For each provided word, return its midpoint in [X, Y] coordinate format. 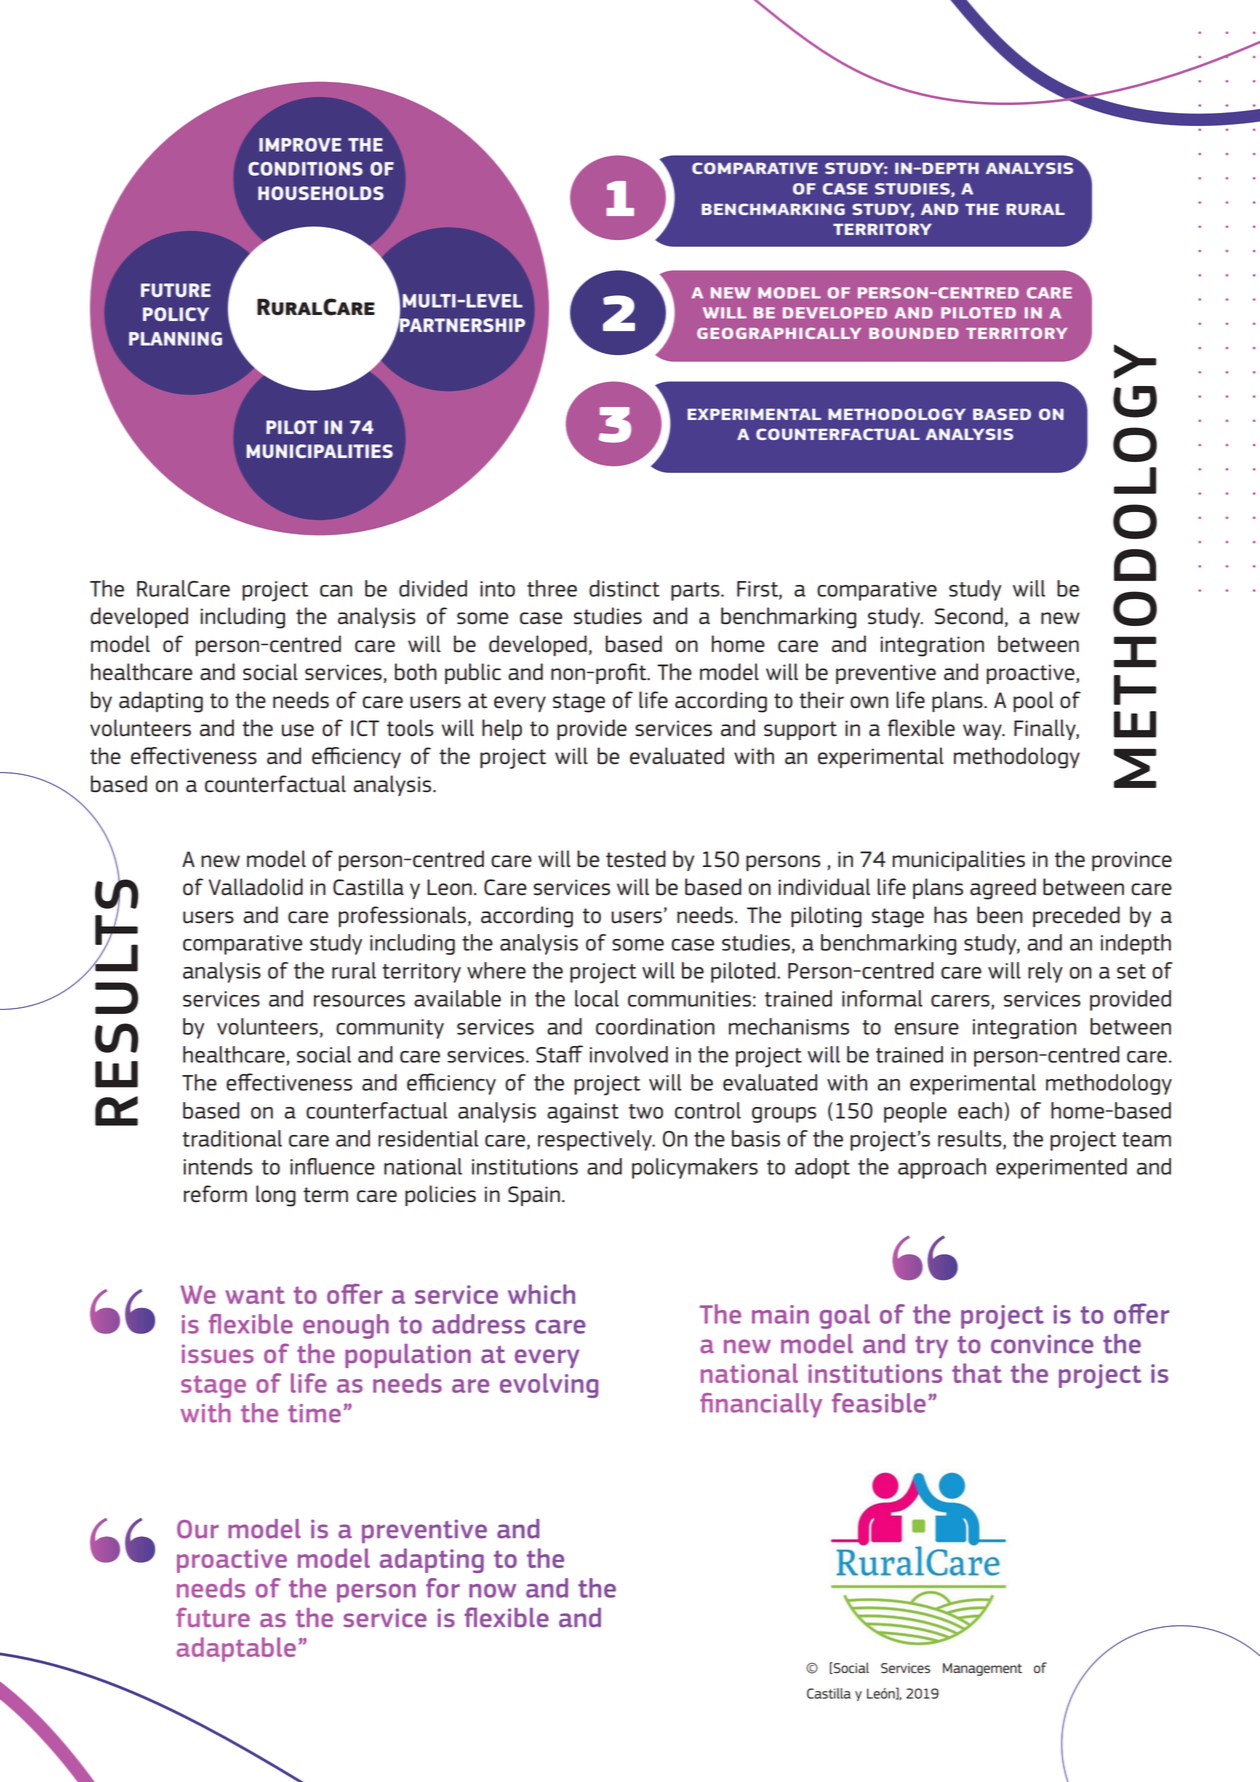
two [646, 1111]
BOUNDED [914, 333]
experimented [1061, 1168]
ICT [365, 728]
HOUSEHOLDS [321, 193]
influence [332, 1166]
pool [1033, 701]
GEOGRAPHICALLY [779, 333]
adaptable [236, 1649]
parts [696, 591]
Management [982, 1669]
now [492, 1591]
